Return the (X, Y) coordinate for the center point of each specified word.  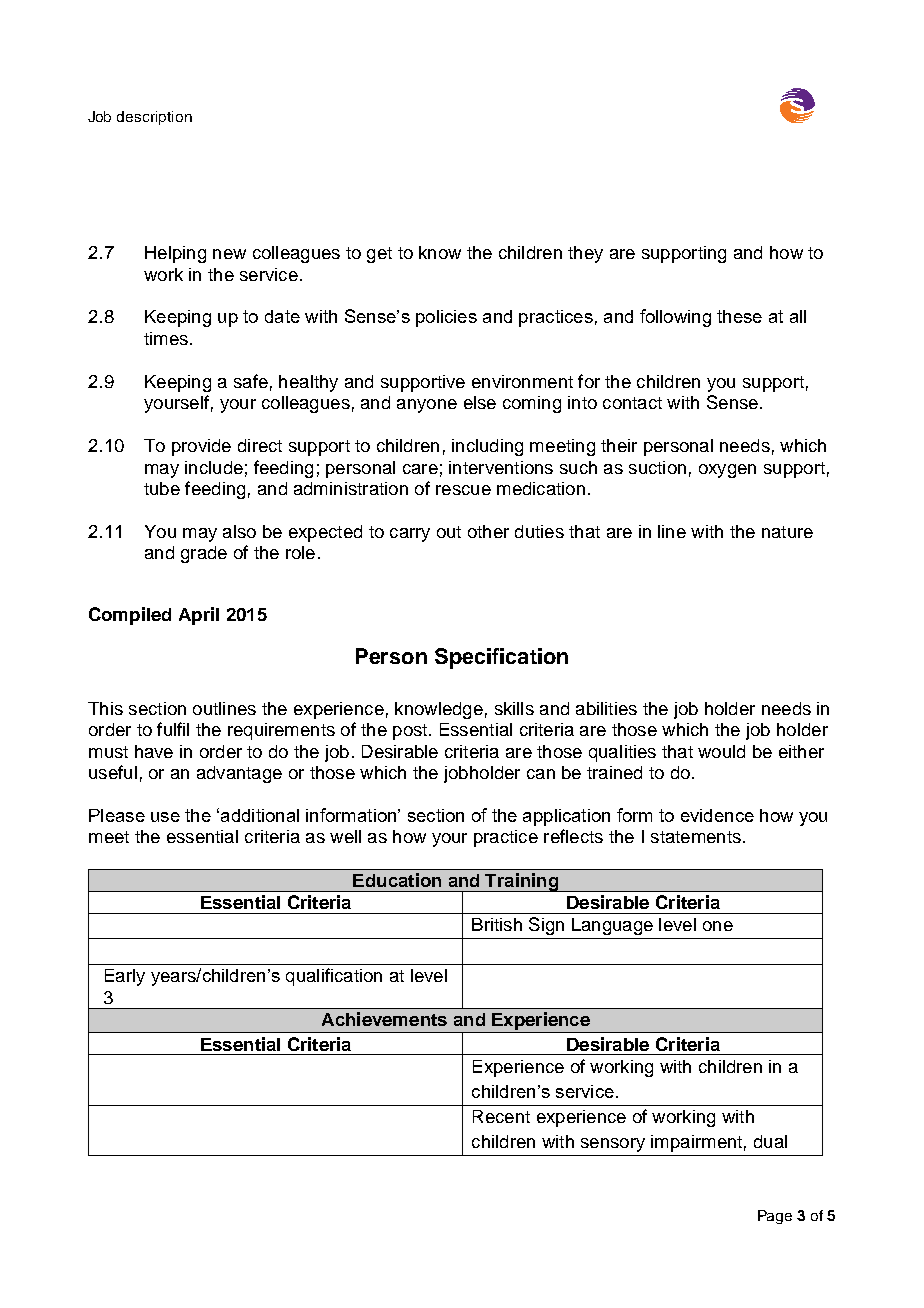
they (585, 254)
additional (260, 815)
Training (522, 882)
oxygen (727, 471)
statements (696, 837)
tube (162, 488)
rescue (463, 490)
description (154, 118)
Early (125, 977)
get (379, 255)
